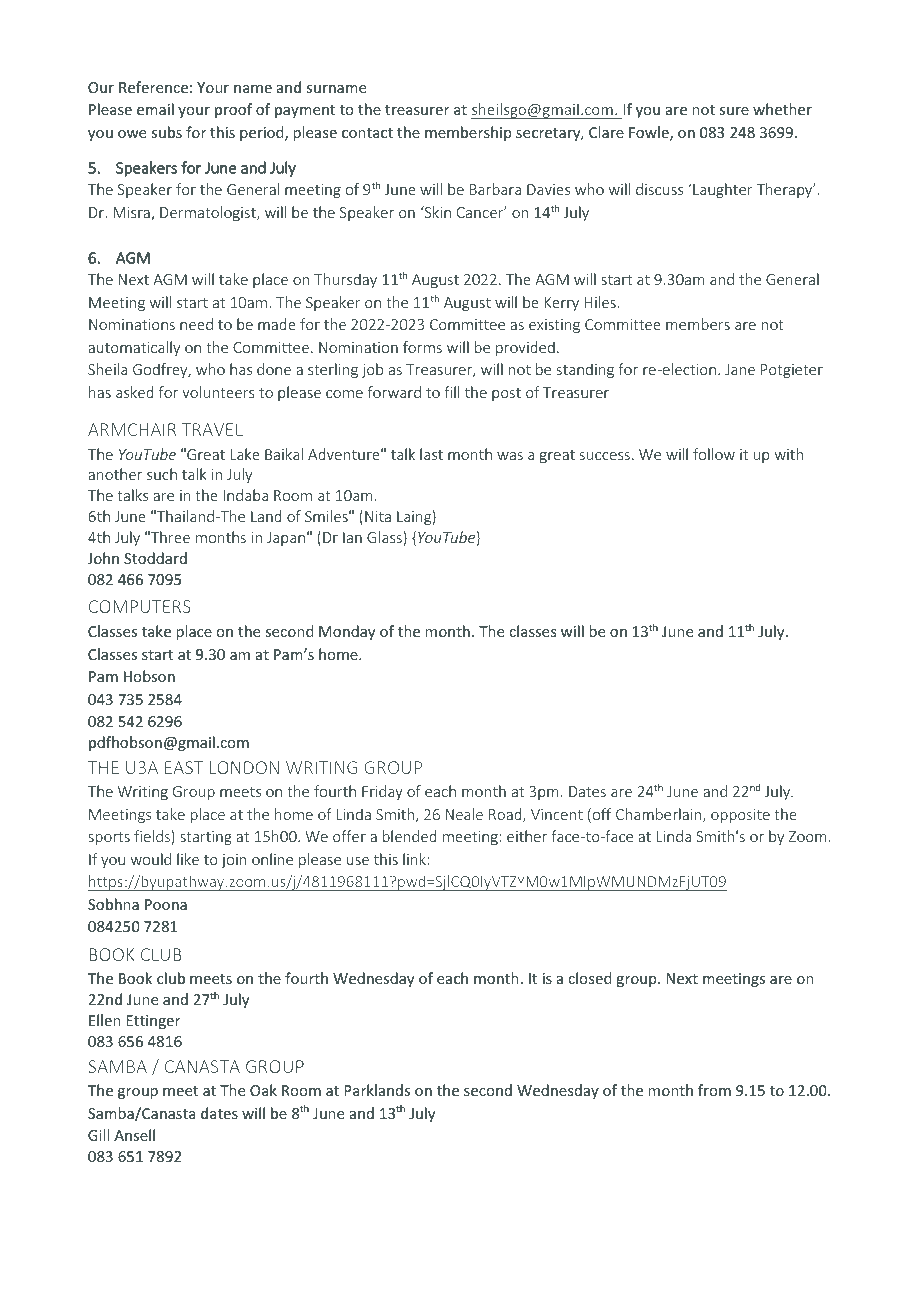 The height and width of the image is (1308, 924). I want to click on subs, so click(166, 132).
